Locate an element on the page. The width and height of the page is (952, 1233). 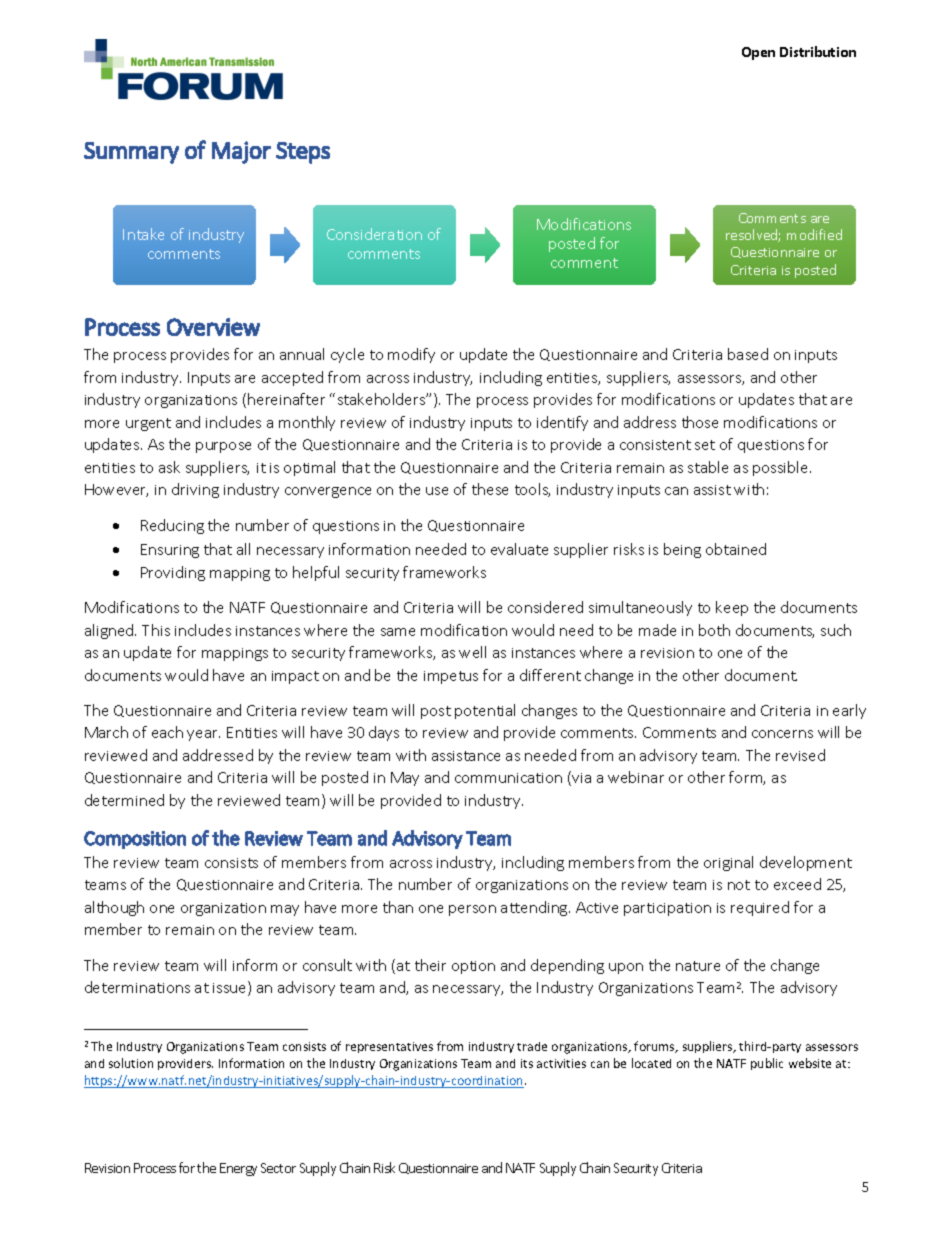
This is located at coordinates (156, 630).
